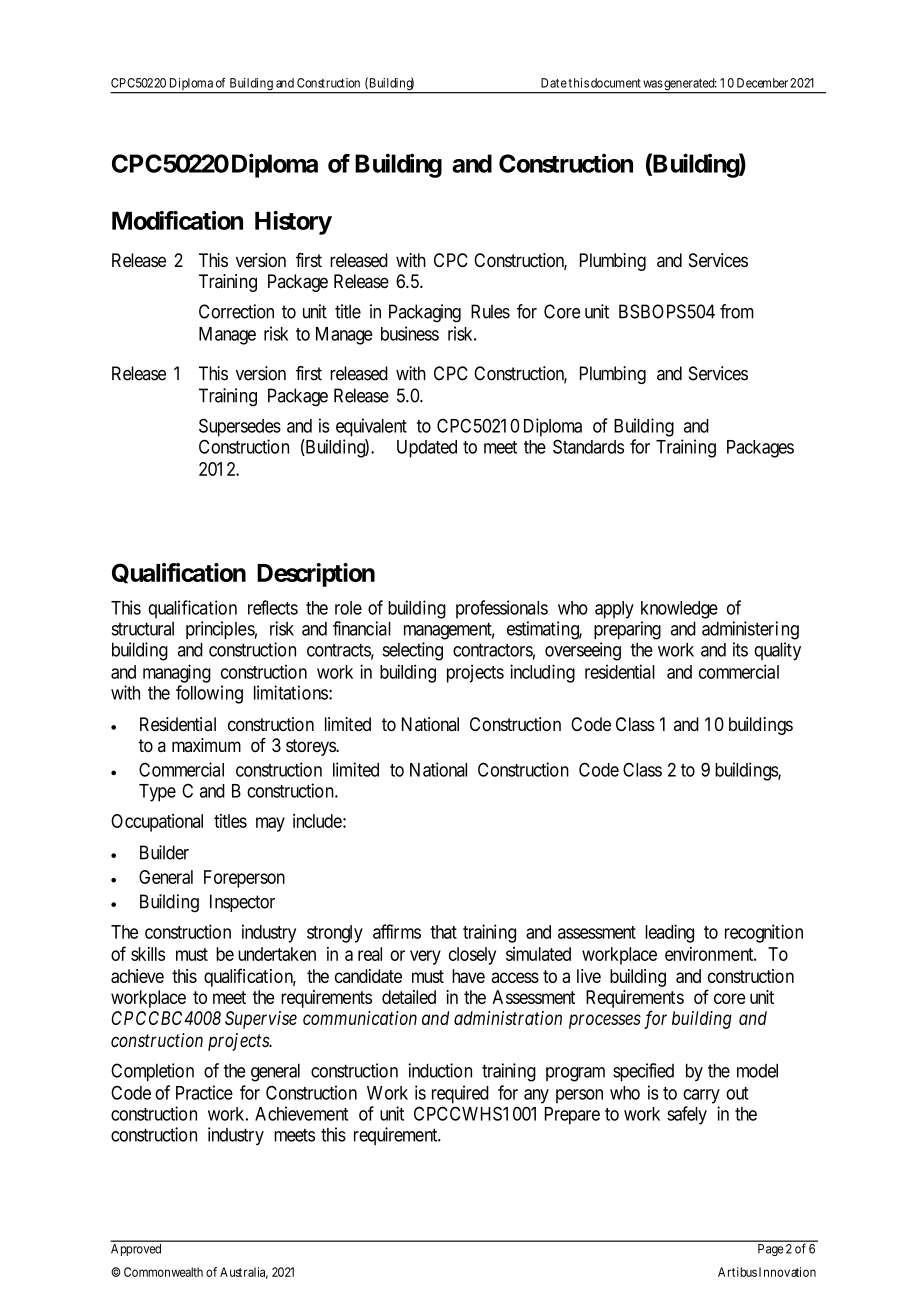 The image size is (924, 1307). What do you see at coordinates (787, 1272) in the image?
I see `Innovation` at bounding box center [787, 1272].
